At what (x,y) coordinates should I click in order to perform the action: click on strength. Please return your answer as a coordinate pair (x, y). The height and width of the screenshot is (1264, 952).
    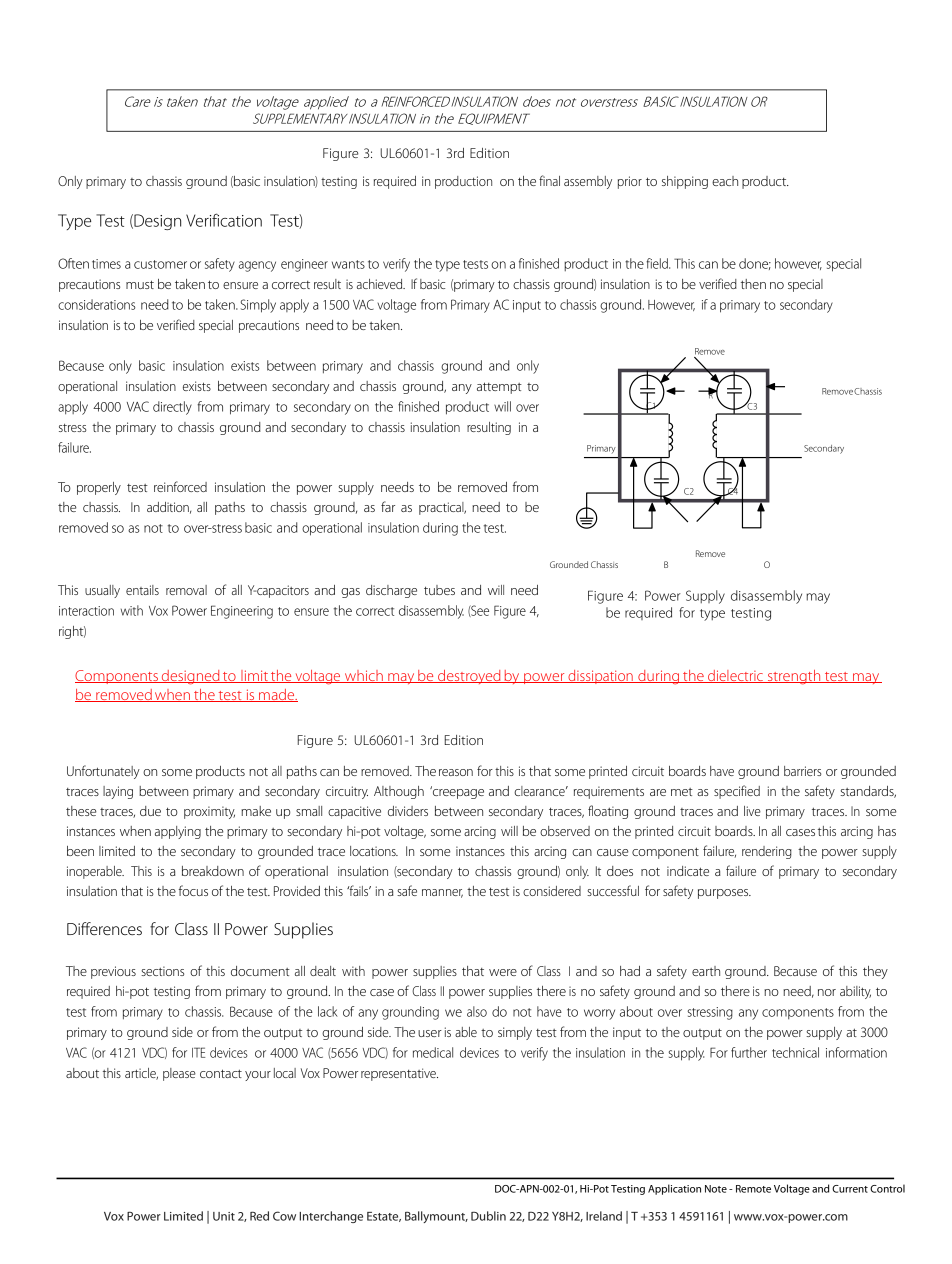
    Looking at the image, I should click on (794, 677).
